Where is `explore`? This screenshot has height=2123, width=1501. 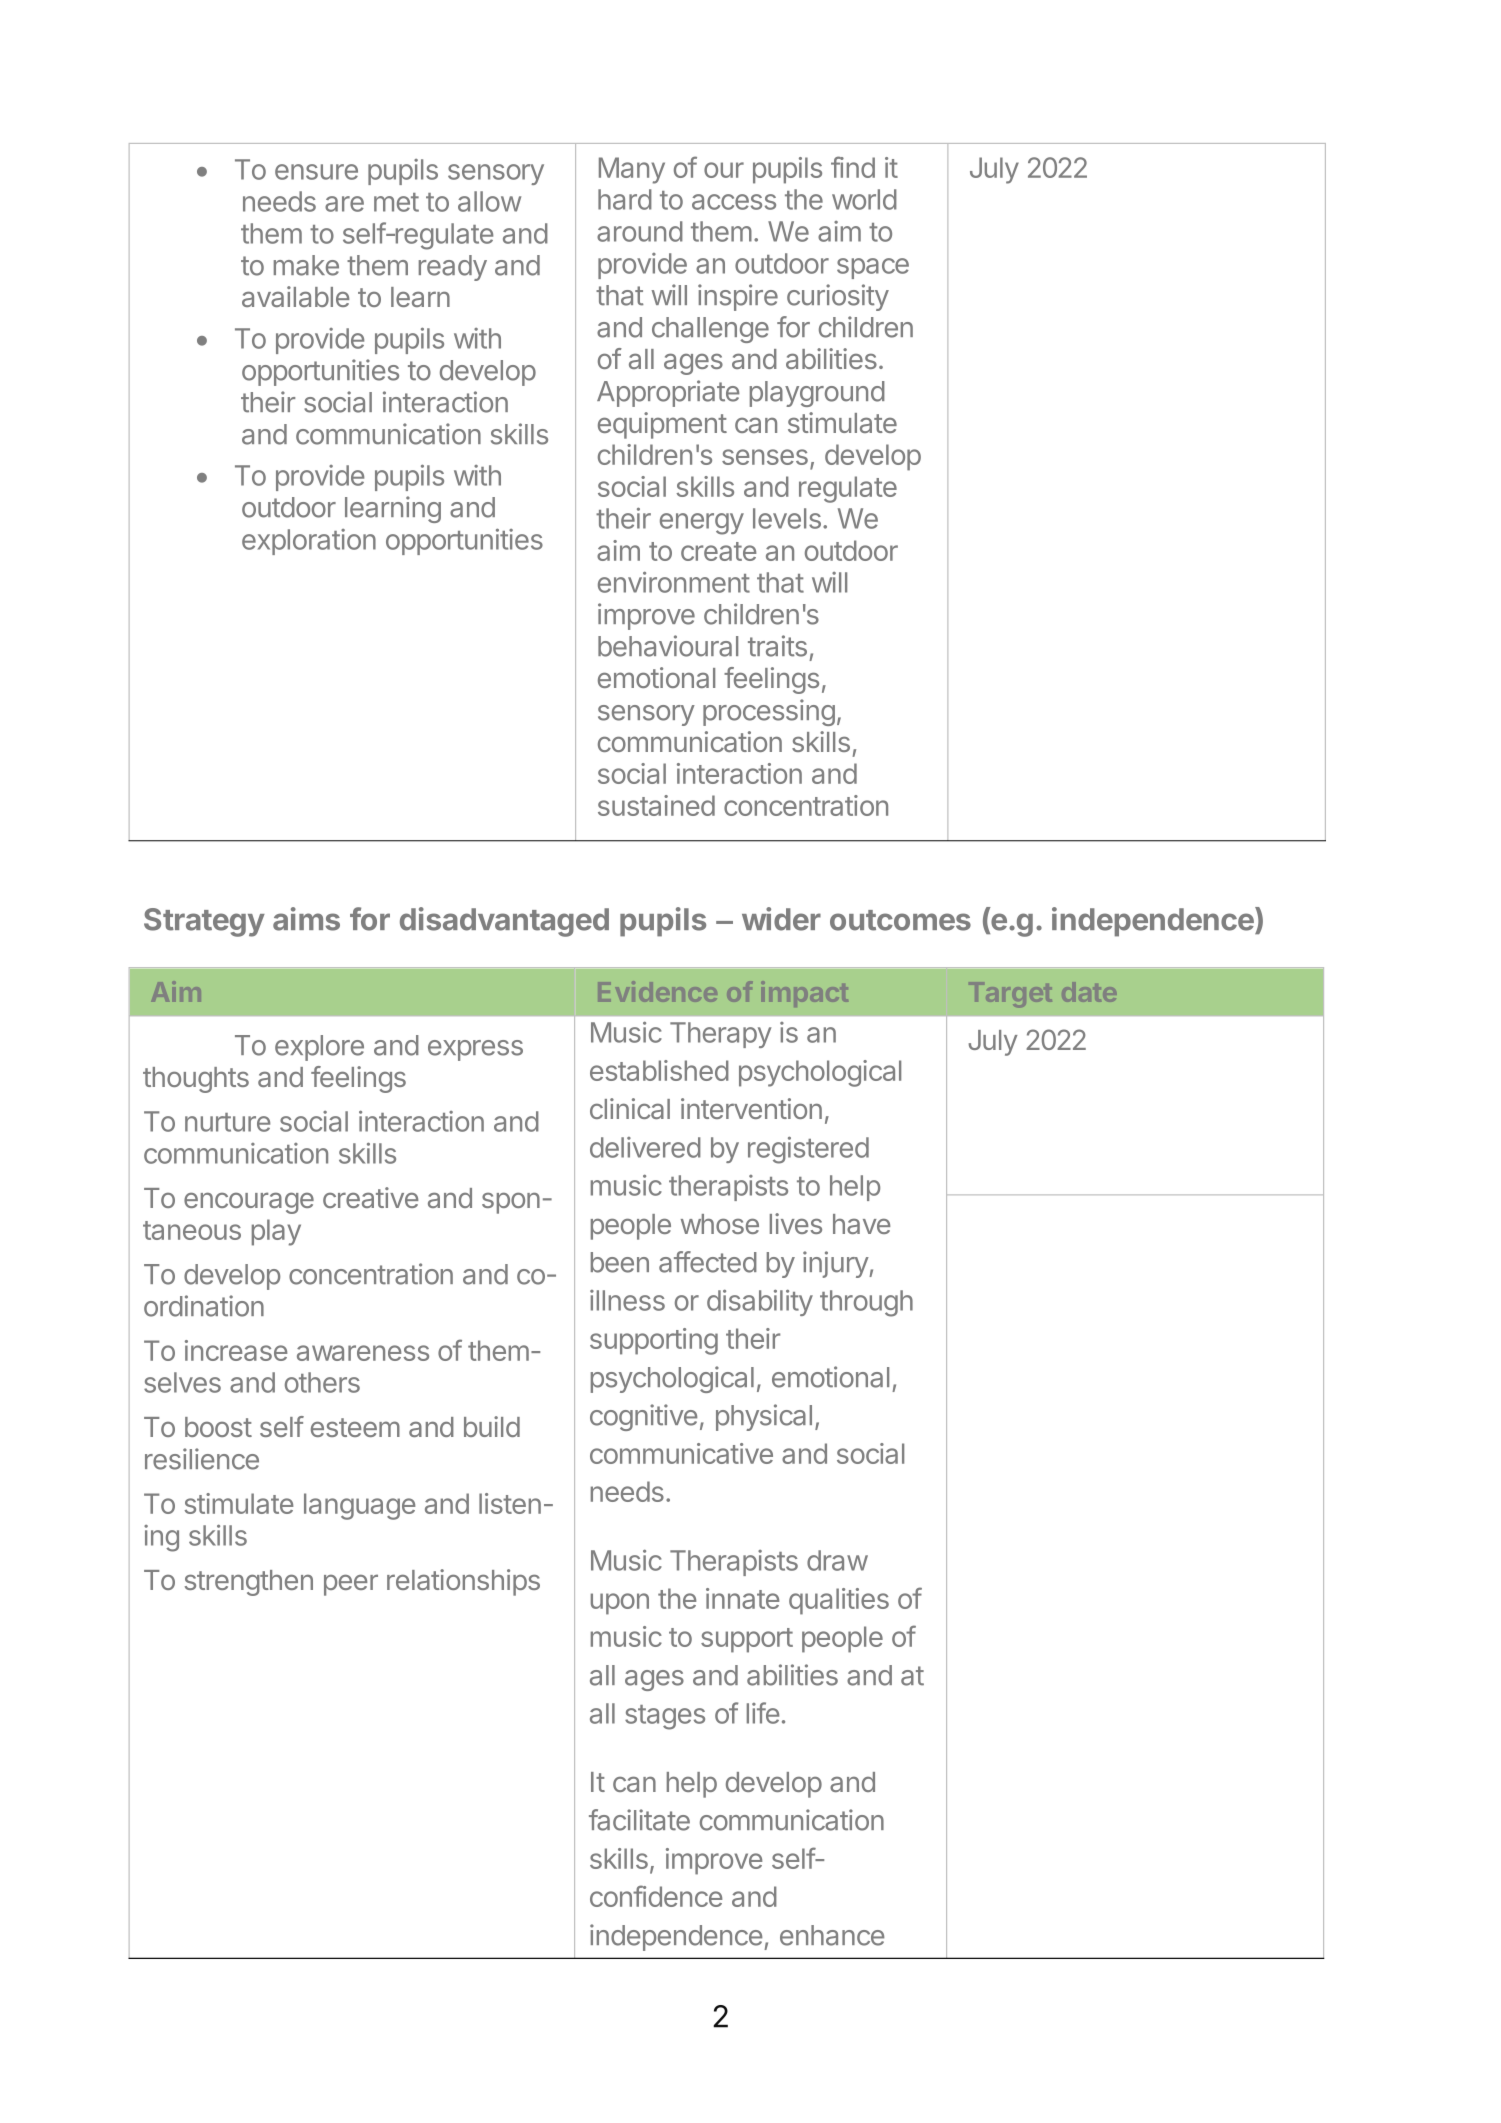 explore is located at coordinates (319, 1048).
